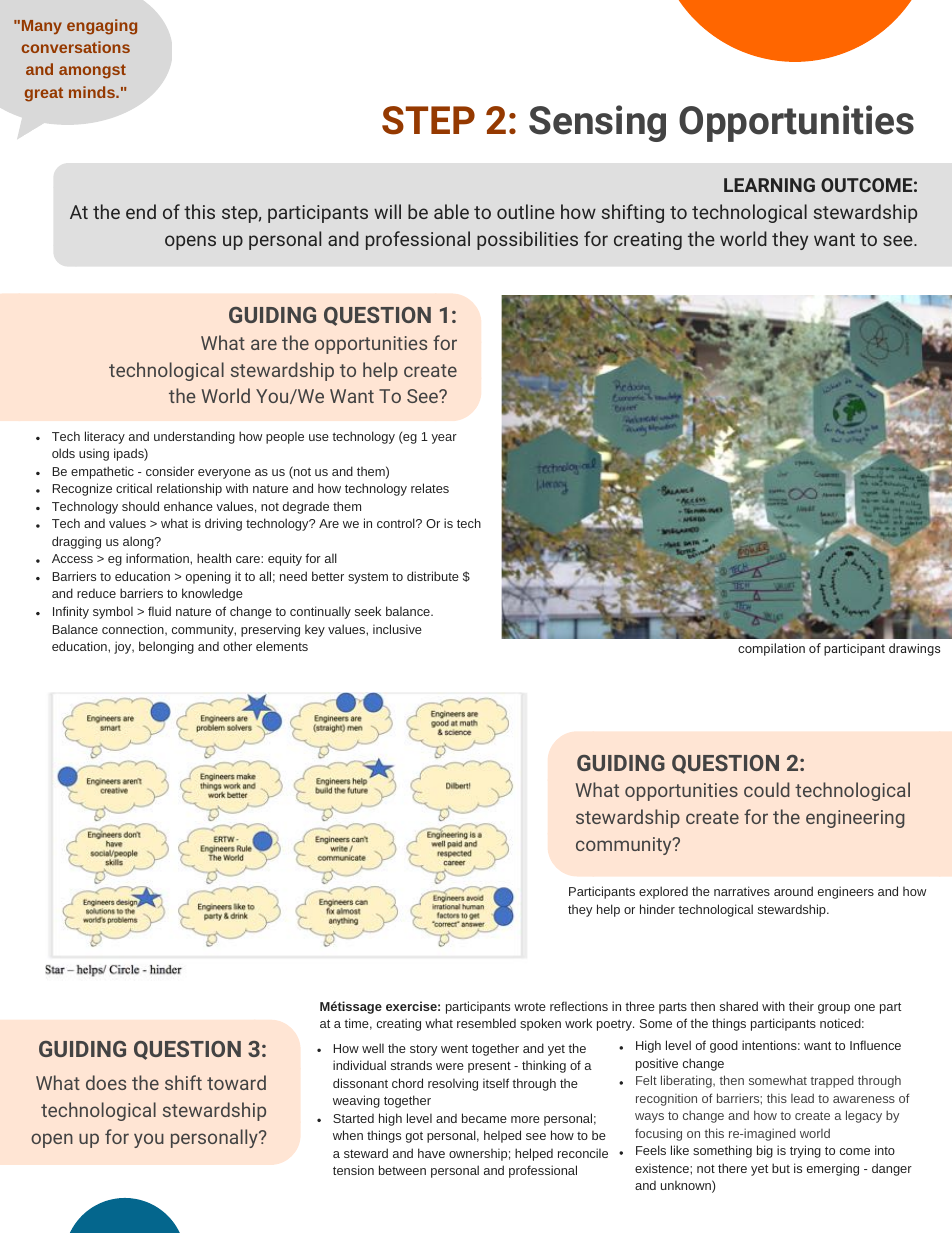  Describe the element at coordinates (92, 71) in the image. I see `amongst` at that location.
